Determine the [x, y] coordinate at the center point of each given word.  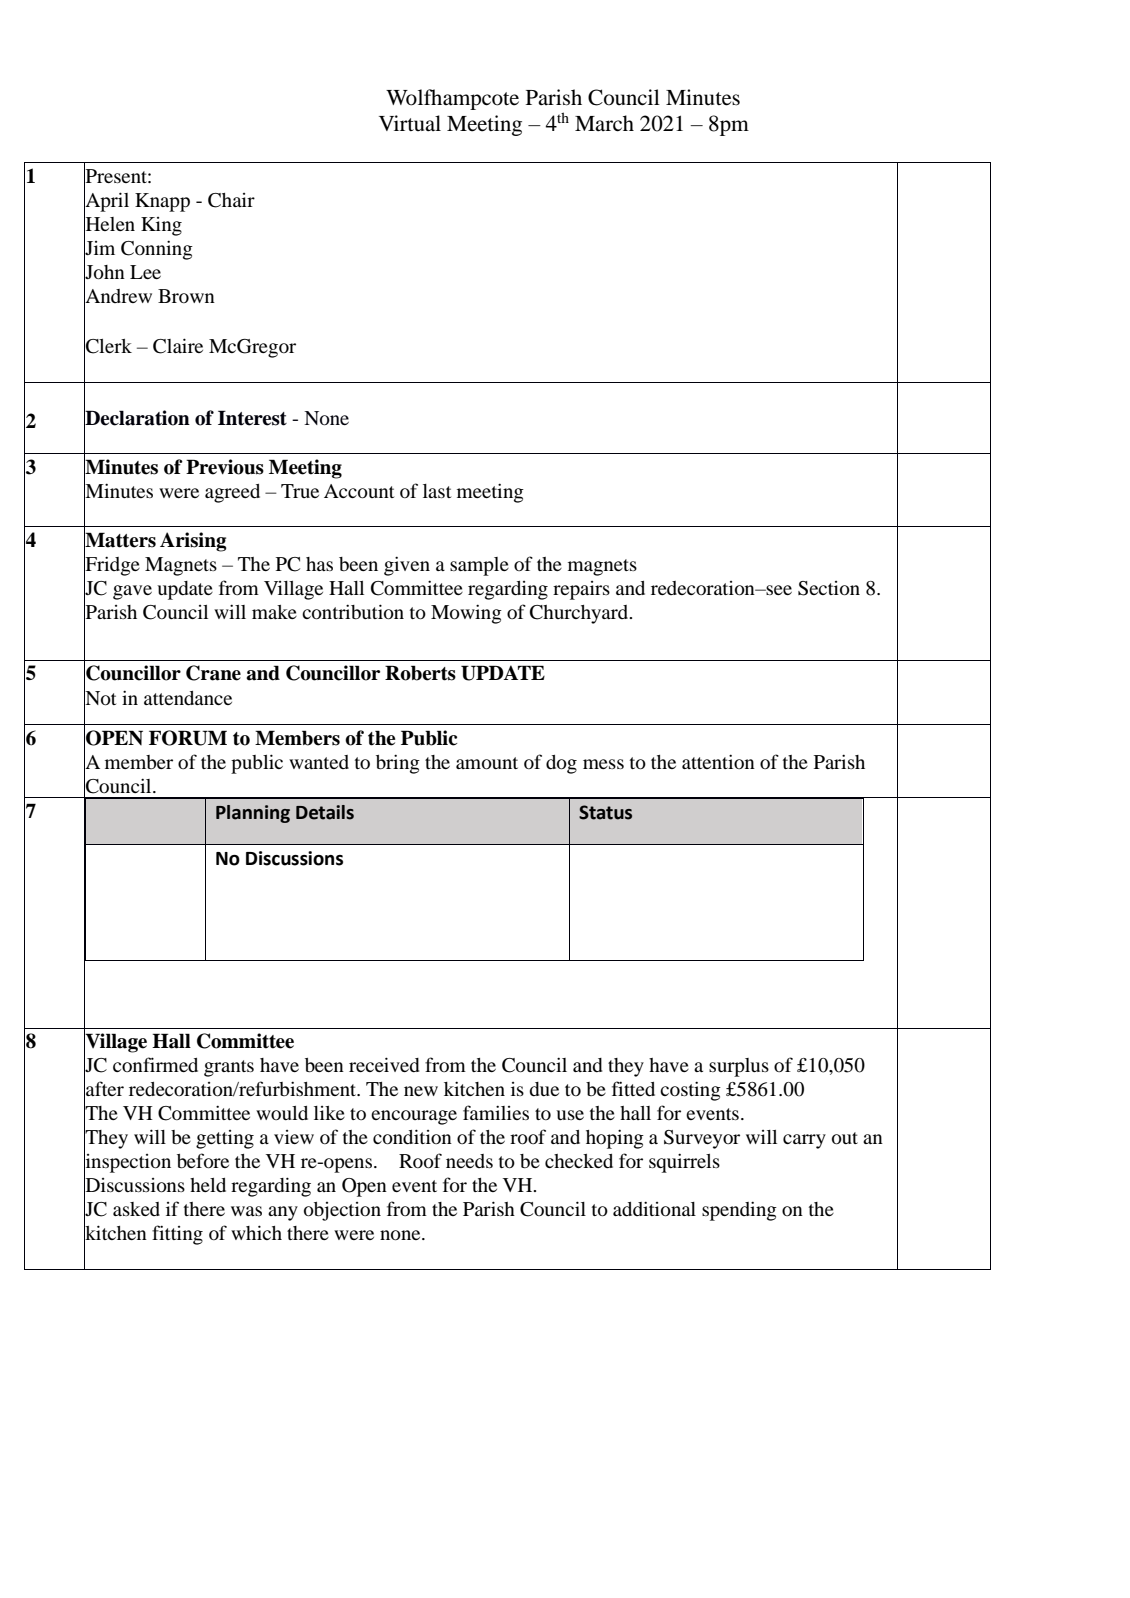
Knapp [162, 202]
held [208, 1185]
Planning [253, 814]
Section [829, 588]
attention [718, 761]
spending [739, 1211]
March [604, 123]
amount [487, 763]
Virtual [410, 123]
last [437, 491]
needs [469, 1161]
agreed [232, 493]
